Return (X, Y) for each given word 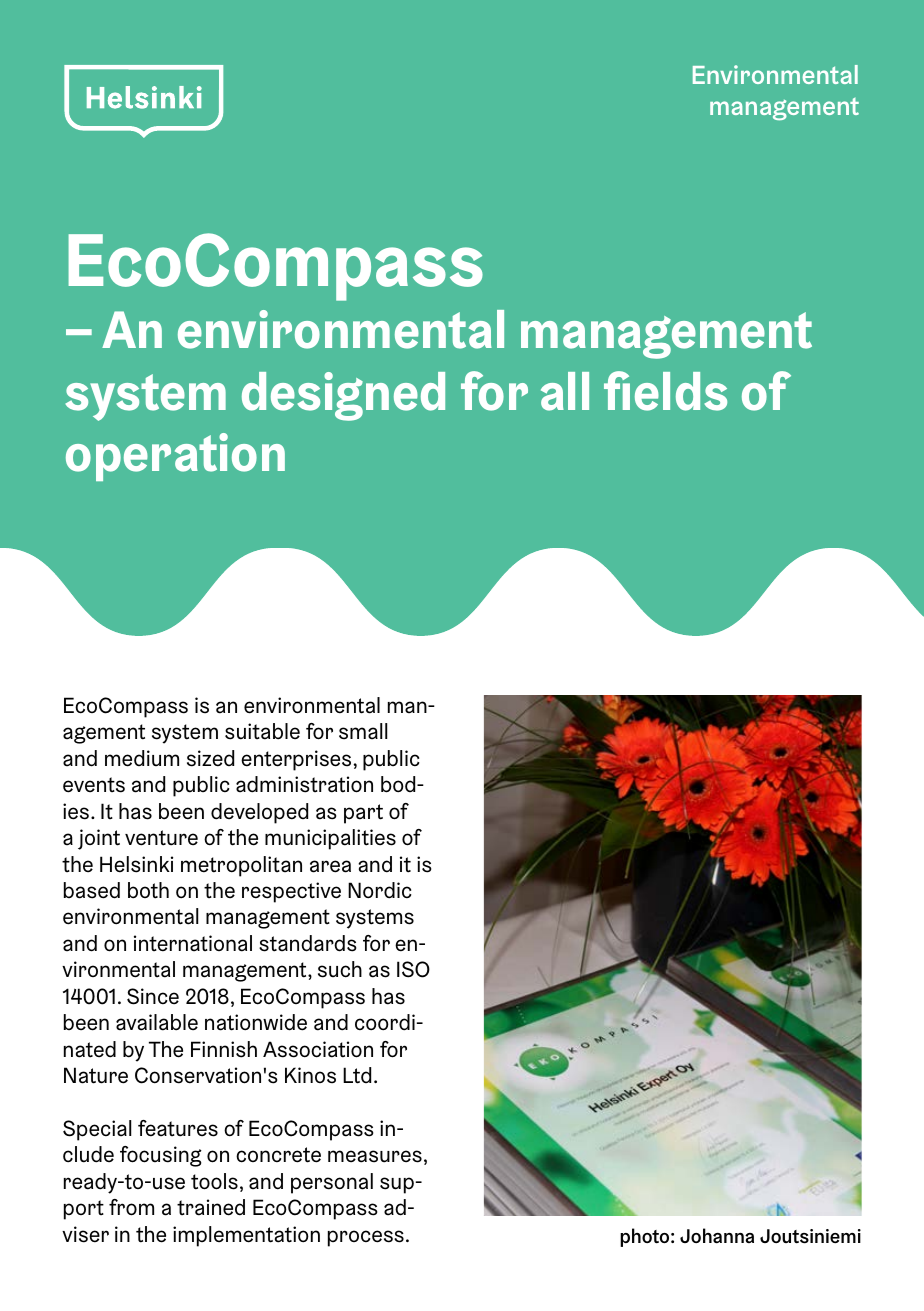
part (363, 814)
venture (161, 838)
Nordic (380, 890)
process (366, 1238)
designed (343, 396)
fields (665, 391)
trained (211, 1207)
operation (175, 457)
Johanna (717, 1236)
